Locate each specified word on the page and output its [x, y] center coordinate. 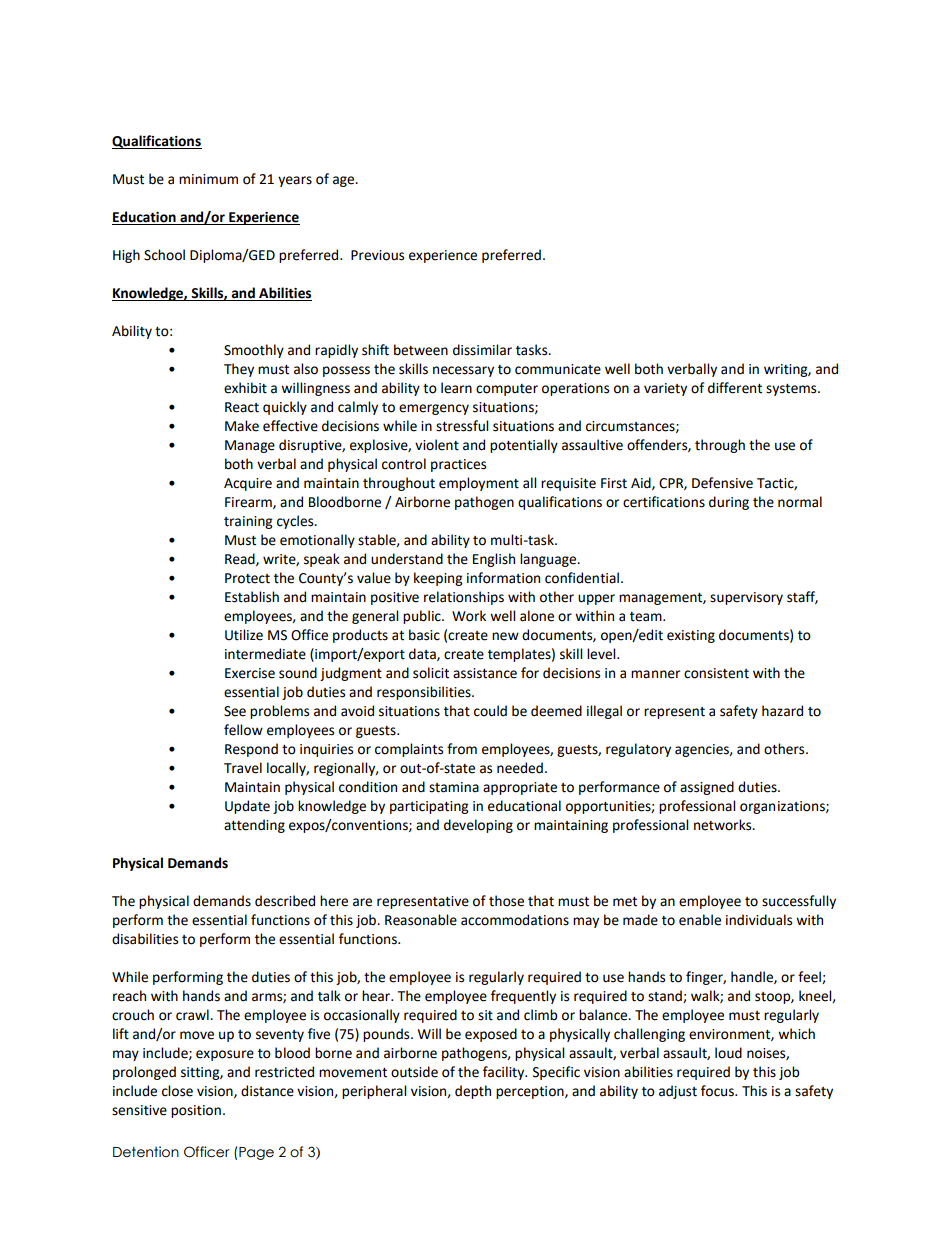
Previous [377, 255]
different [735, 388]
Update [247, 807]
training [248, 522]
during [729, 503]
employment [479, 484]
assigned [707, 788]
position [196, 1111]
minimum [208, 179]
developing [478, 826]
